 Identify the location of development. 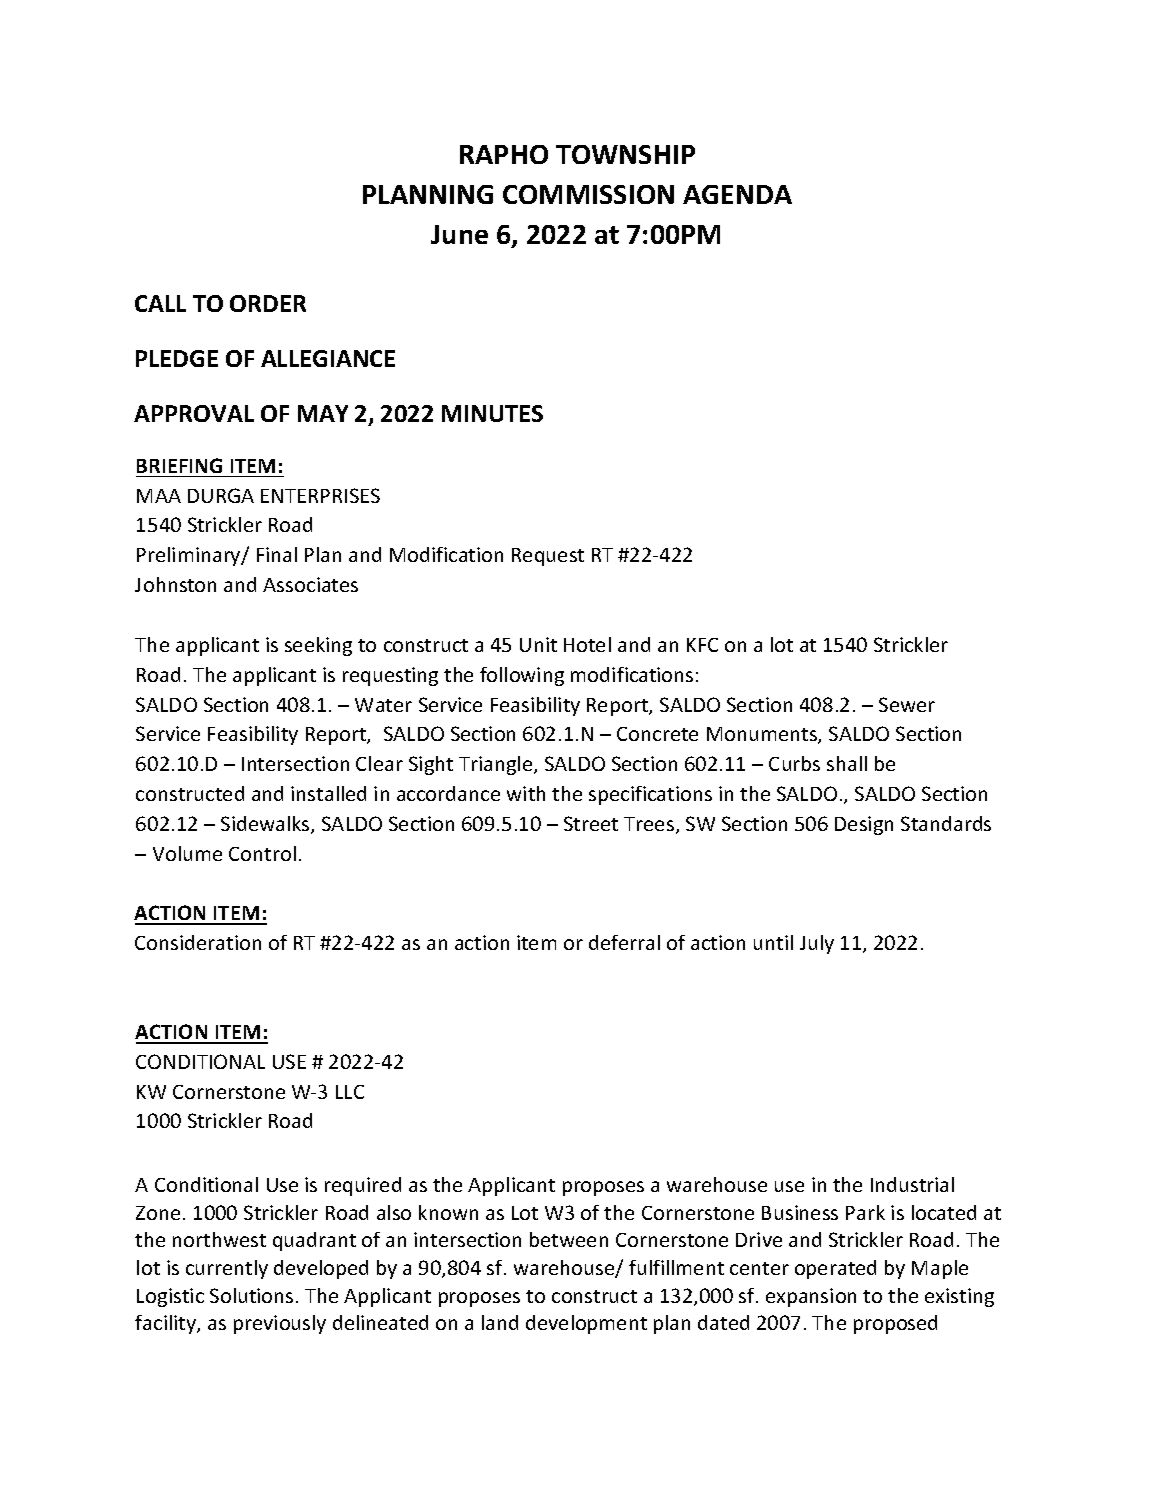
(586, 1324).
